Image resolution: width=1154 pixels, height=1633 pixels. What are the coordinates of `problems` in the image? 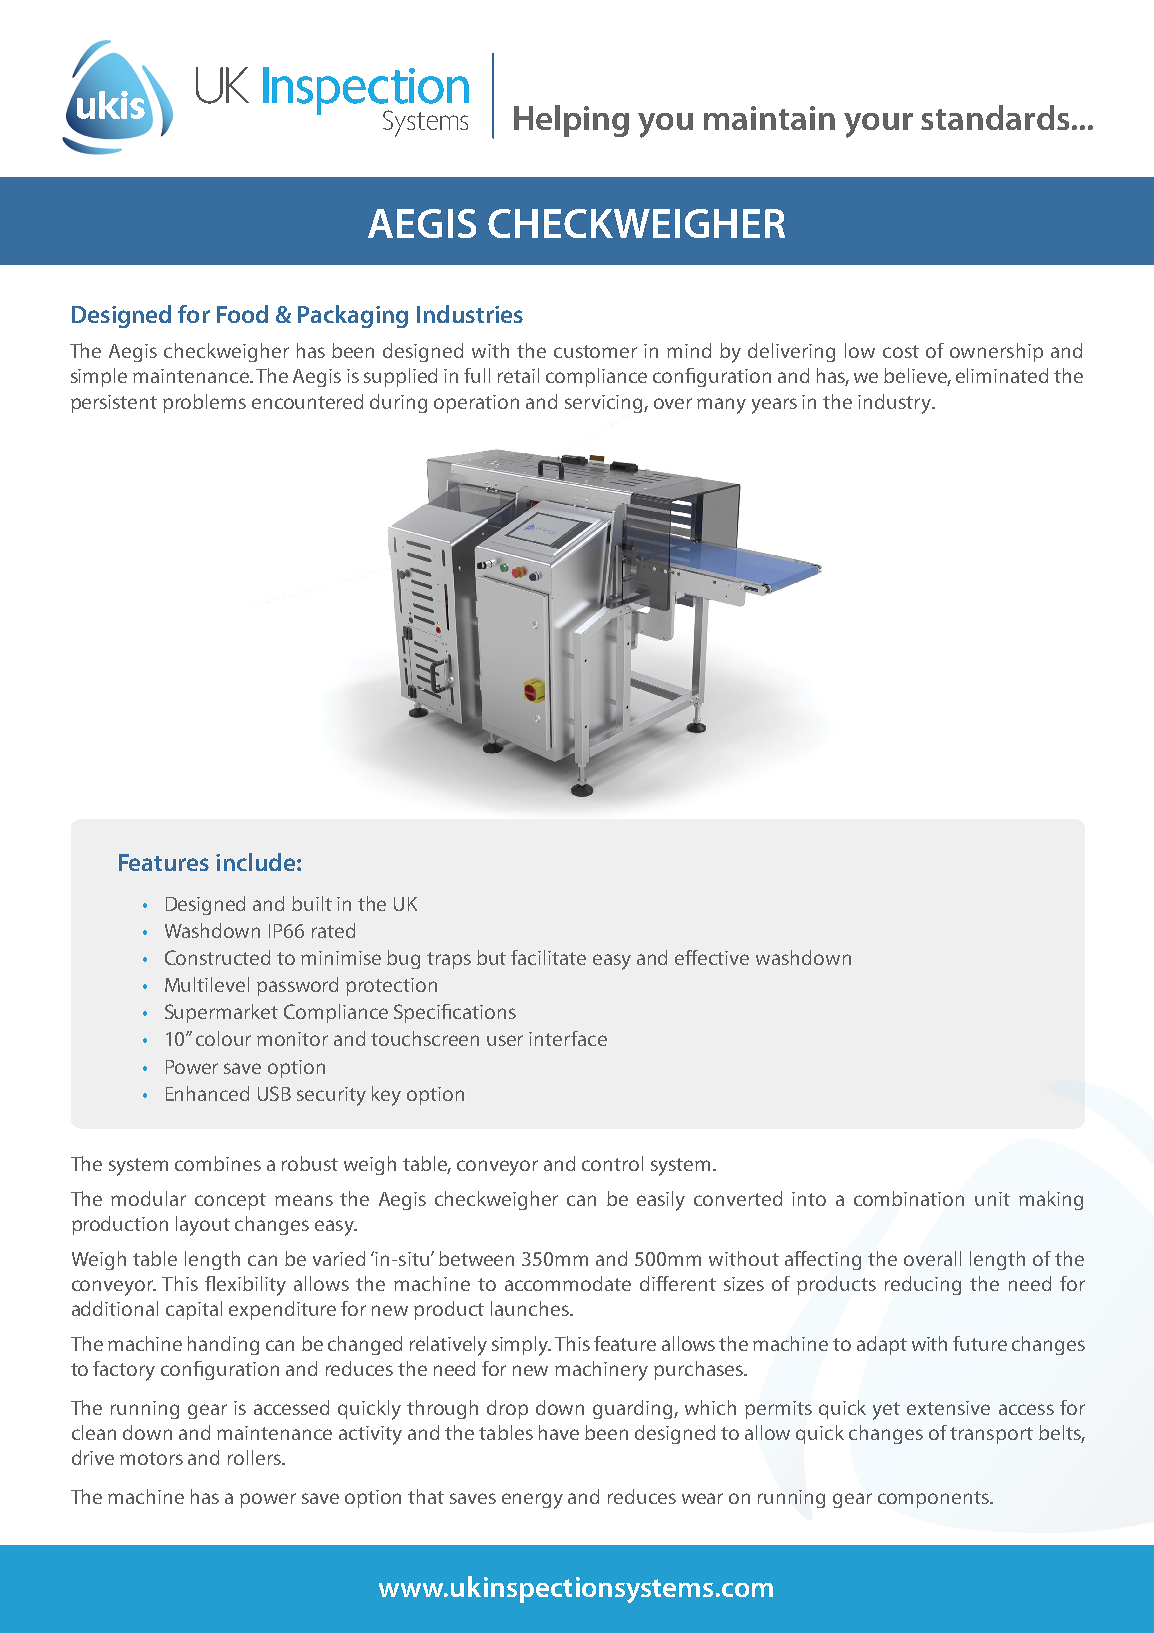 It's located at (204, 403).
